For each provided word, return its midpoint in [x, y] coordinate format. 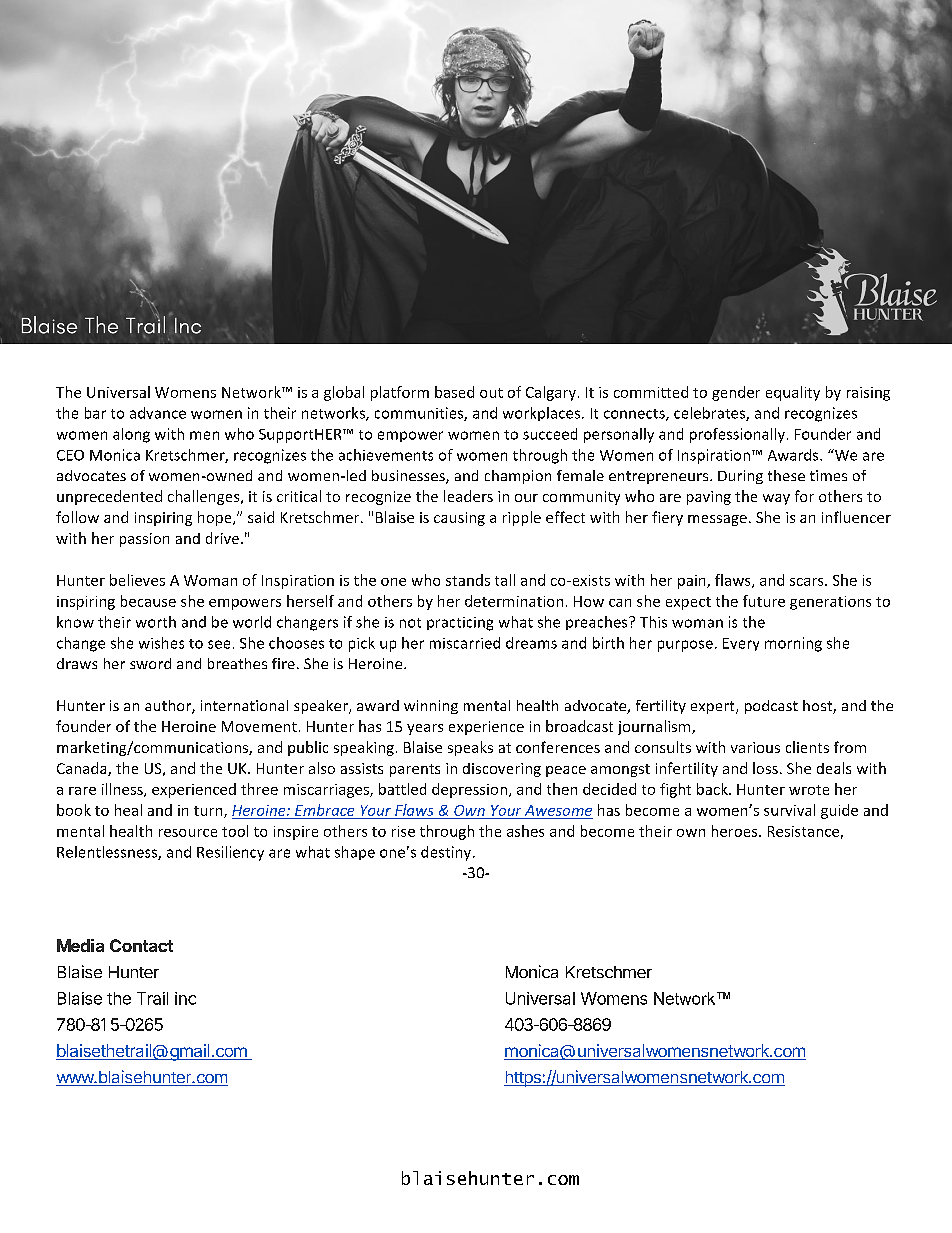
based [454, 392]
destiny [447, 853]
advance [158, 413]
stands [468, 580]
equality [793, 393]
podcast [771, 707]
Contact [141, 945]
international [244, 705]
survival [789, 810]
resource [188, 833]
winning [431, 707]
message [717, 520]
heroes [736, 831]
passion [144, 540]
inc [185, 998]
